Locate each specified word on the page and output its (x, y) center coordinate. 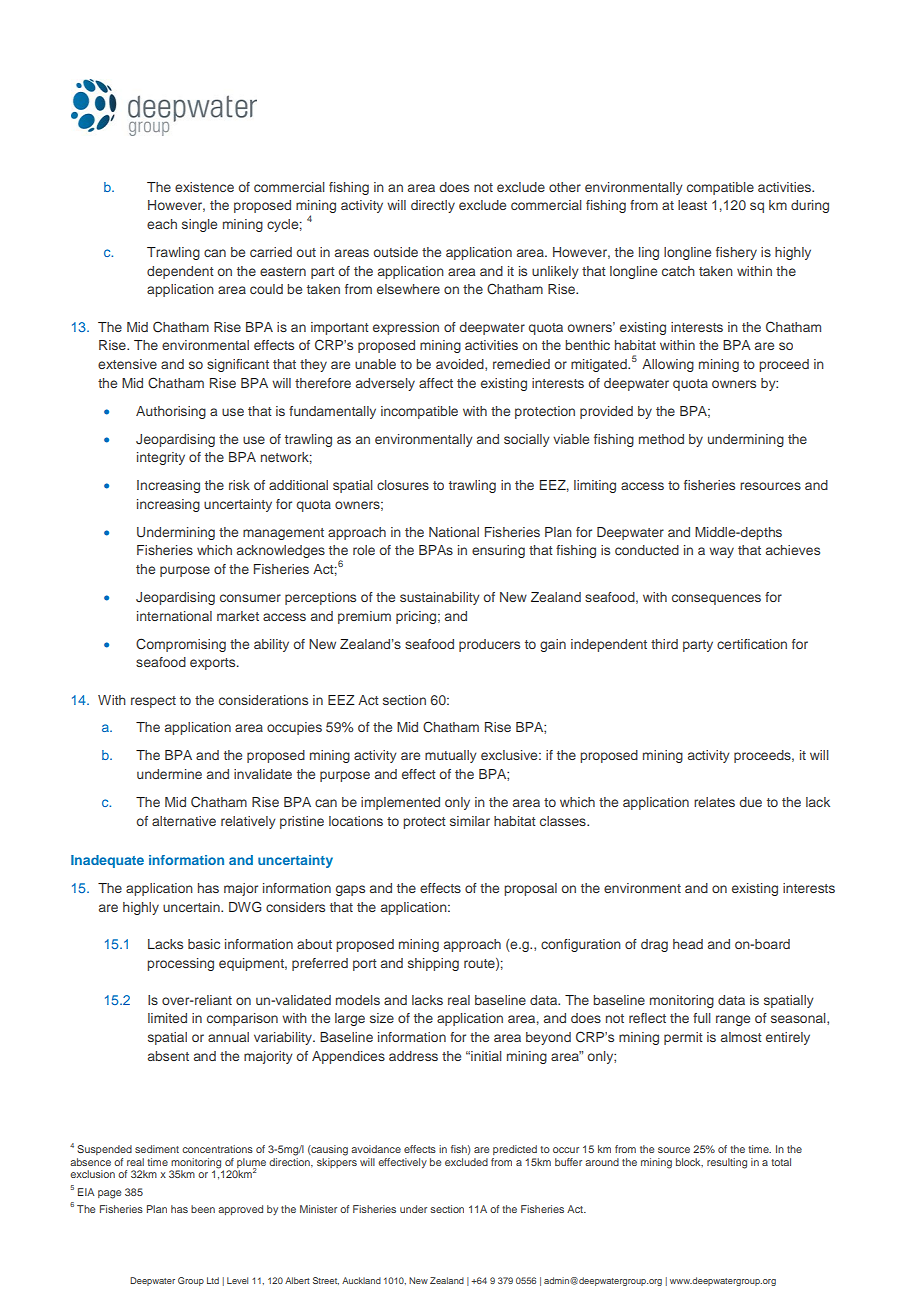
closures (403, 485)
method (661, 439)
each (162, 224)
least (692, 205)
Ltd (213, 1280)
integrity (161, 458)
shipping (433, 964)
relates (714, 802)
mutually (451, 756)
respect (153, 702)
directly (433, 206)
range (733, 1020)
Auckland (361, 1280)
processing (180, 964)
